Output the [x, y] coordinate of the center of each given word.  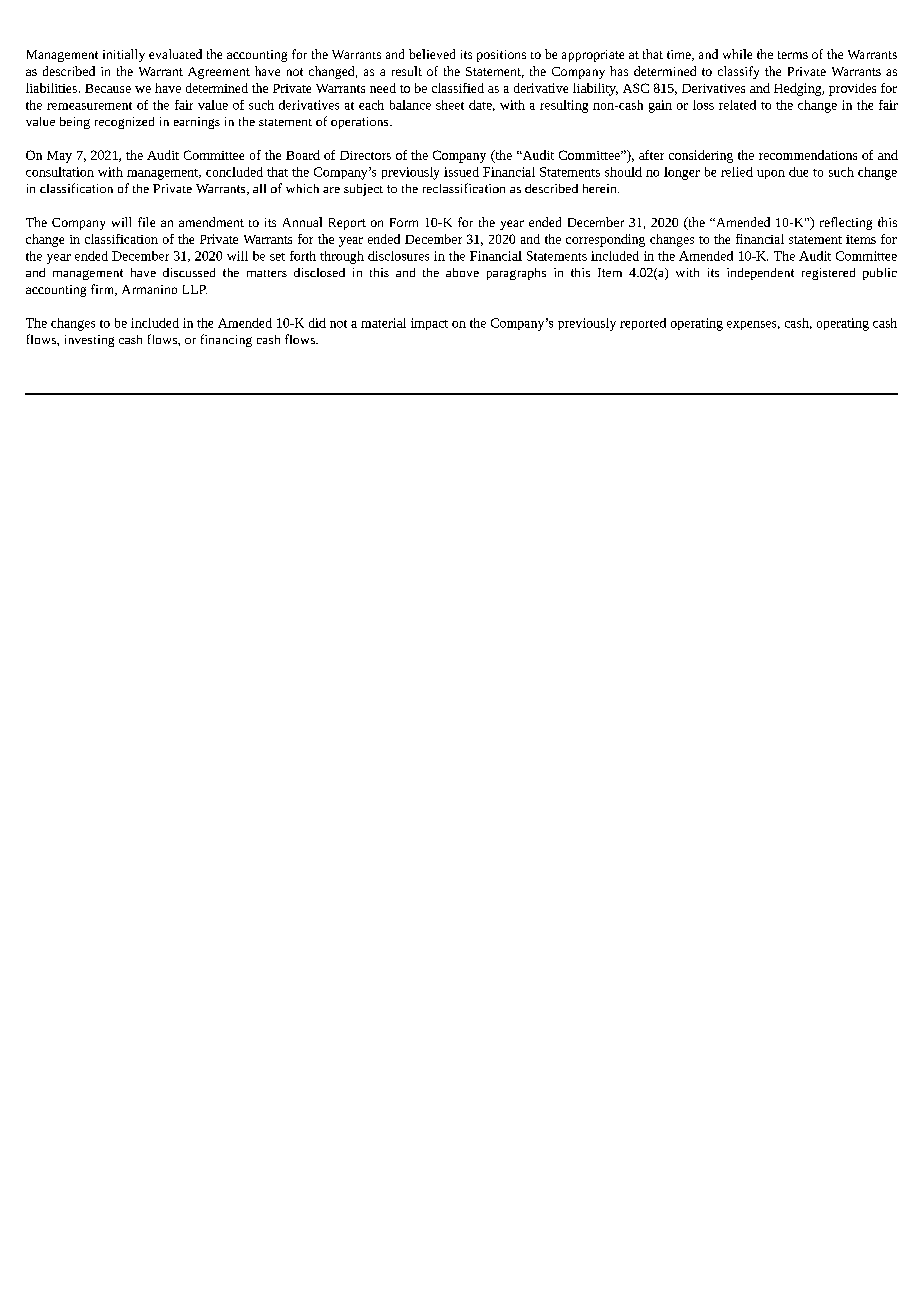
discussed [189, 272]
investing [89, 341]
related [737, 105]
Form [404, 222]
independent [760, 274]
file [146, 222]
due [798, 172]
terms [793, 55]
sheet [450, 105]
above [462, 272]
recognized [124, 123]
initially [124, 55]
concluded [234, 172]
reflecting [846, 223]
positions [501, 56]
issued [461, 172]
